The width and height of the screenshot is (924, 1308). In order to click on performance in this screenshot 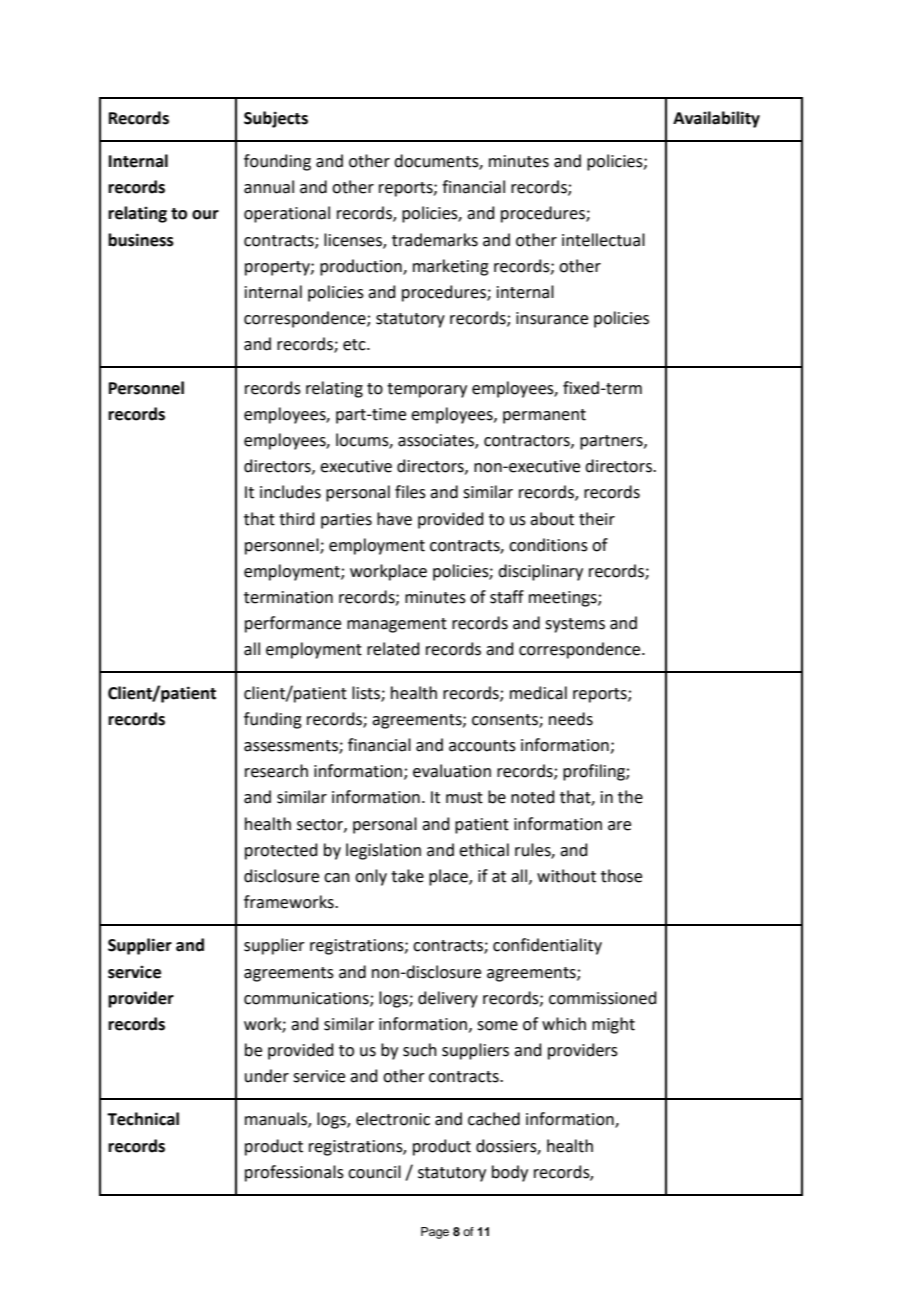, I will do `click(293, 624)`.
